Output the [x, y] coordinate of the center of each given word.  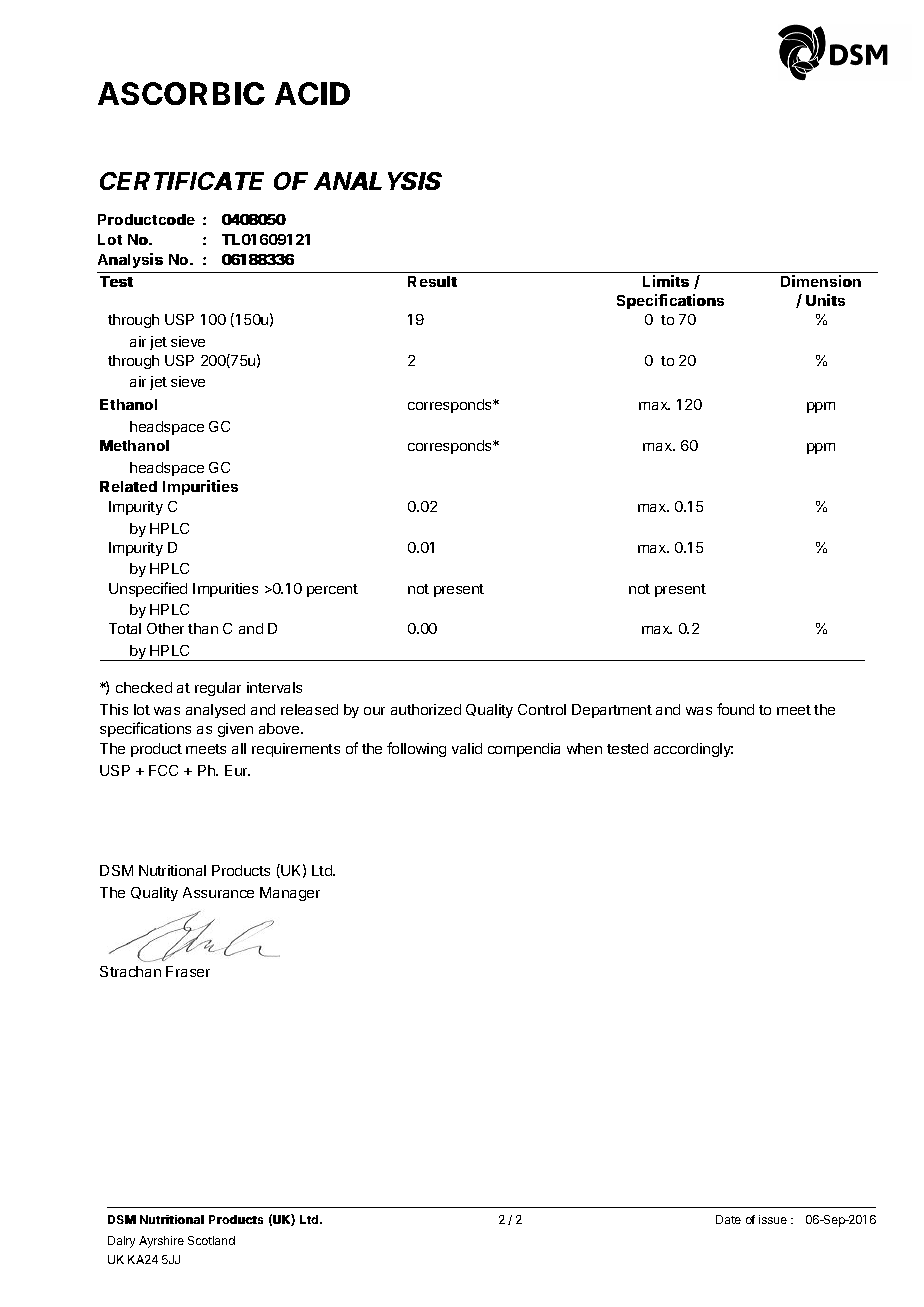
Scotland [211, 1240]
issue [773, 1219]
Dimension [821, 281]
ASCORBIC [181, 93]
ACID [312, 93]
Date [728, 1219]
